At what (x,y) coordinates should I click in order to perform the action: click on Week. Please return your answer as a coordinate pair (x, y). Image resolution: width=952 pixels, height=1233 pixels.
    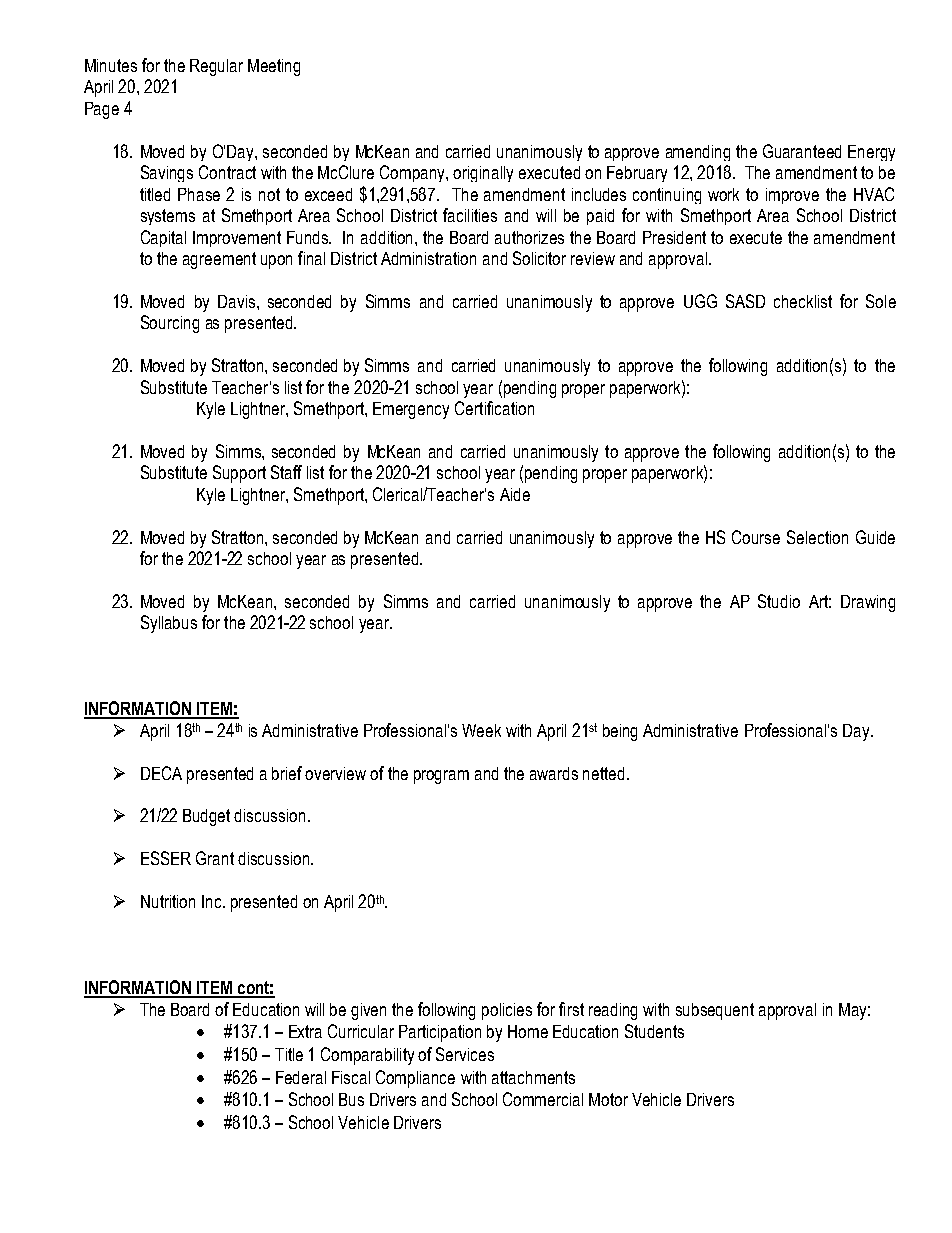
    Looking at the image, I should click on (481, 730).
